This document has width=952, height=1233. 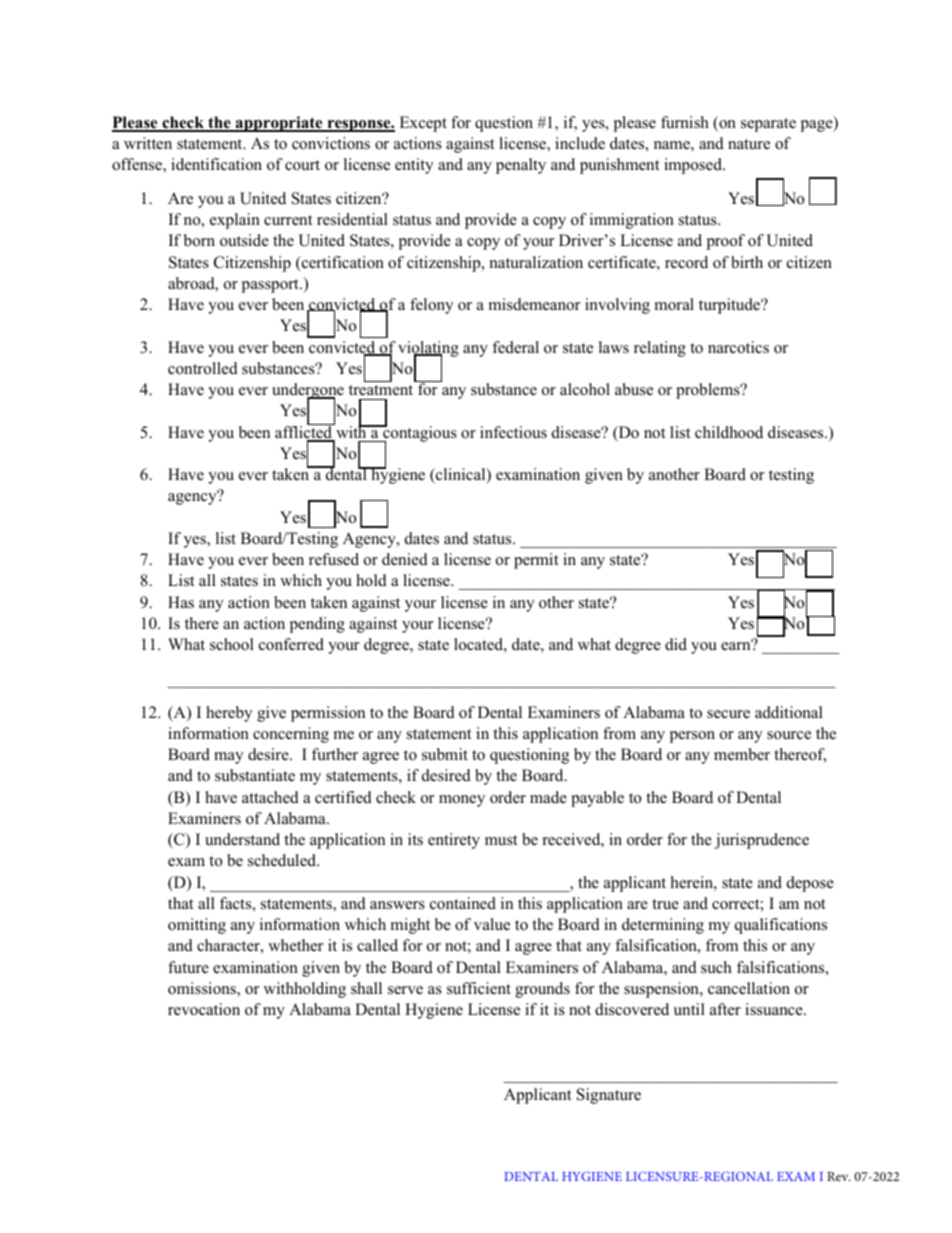 I want to click on jurisprudence, so click(x=762, y=841).
